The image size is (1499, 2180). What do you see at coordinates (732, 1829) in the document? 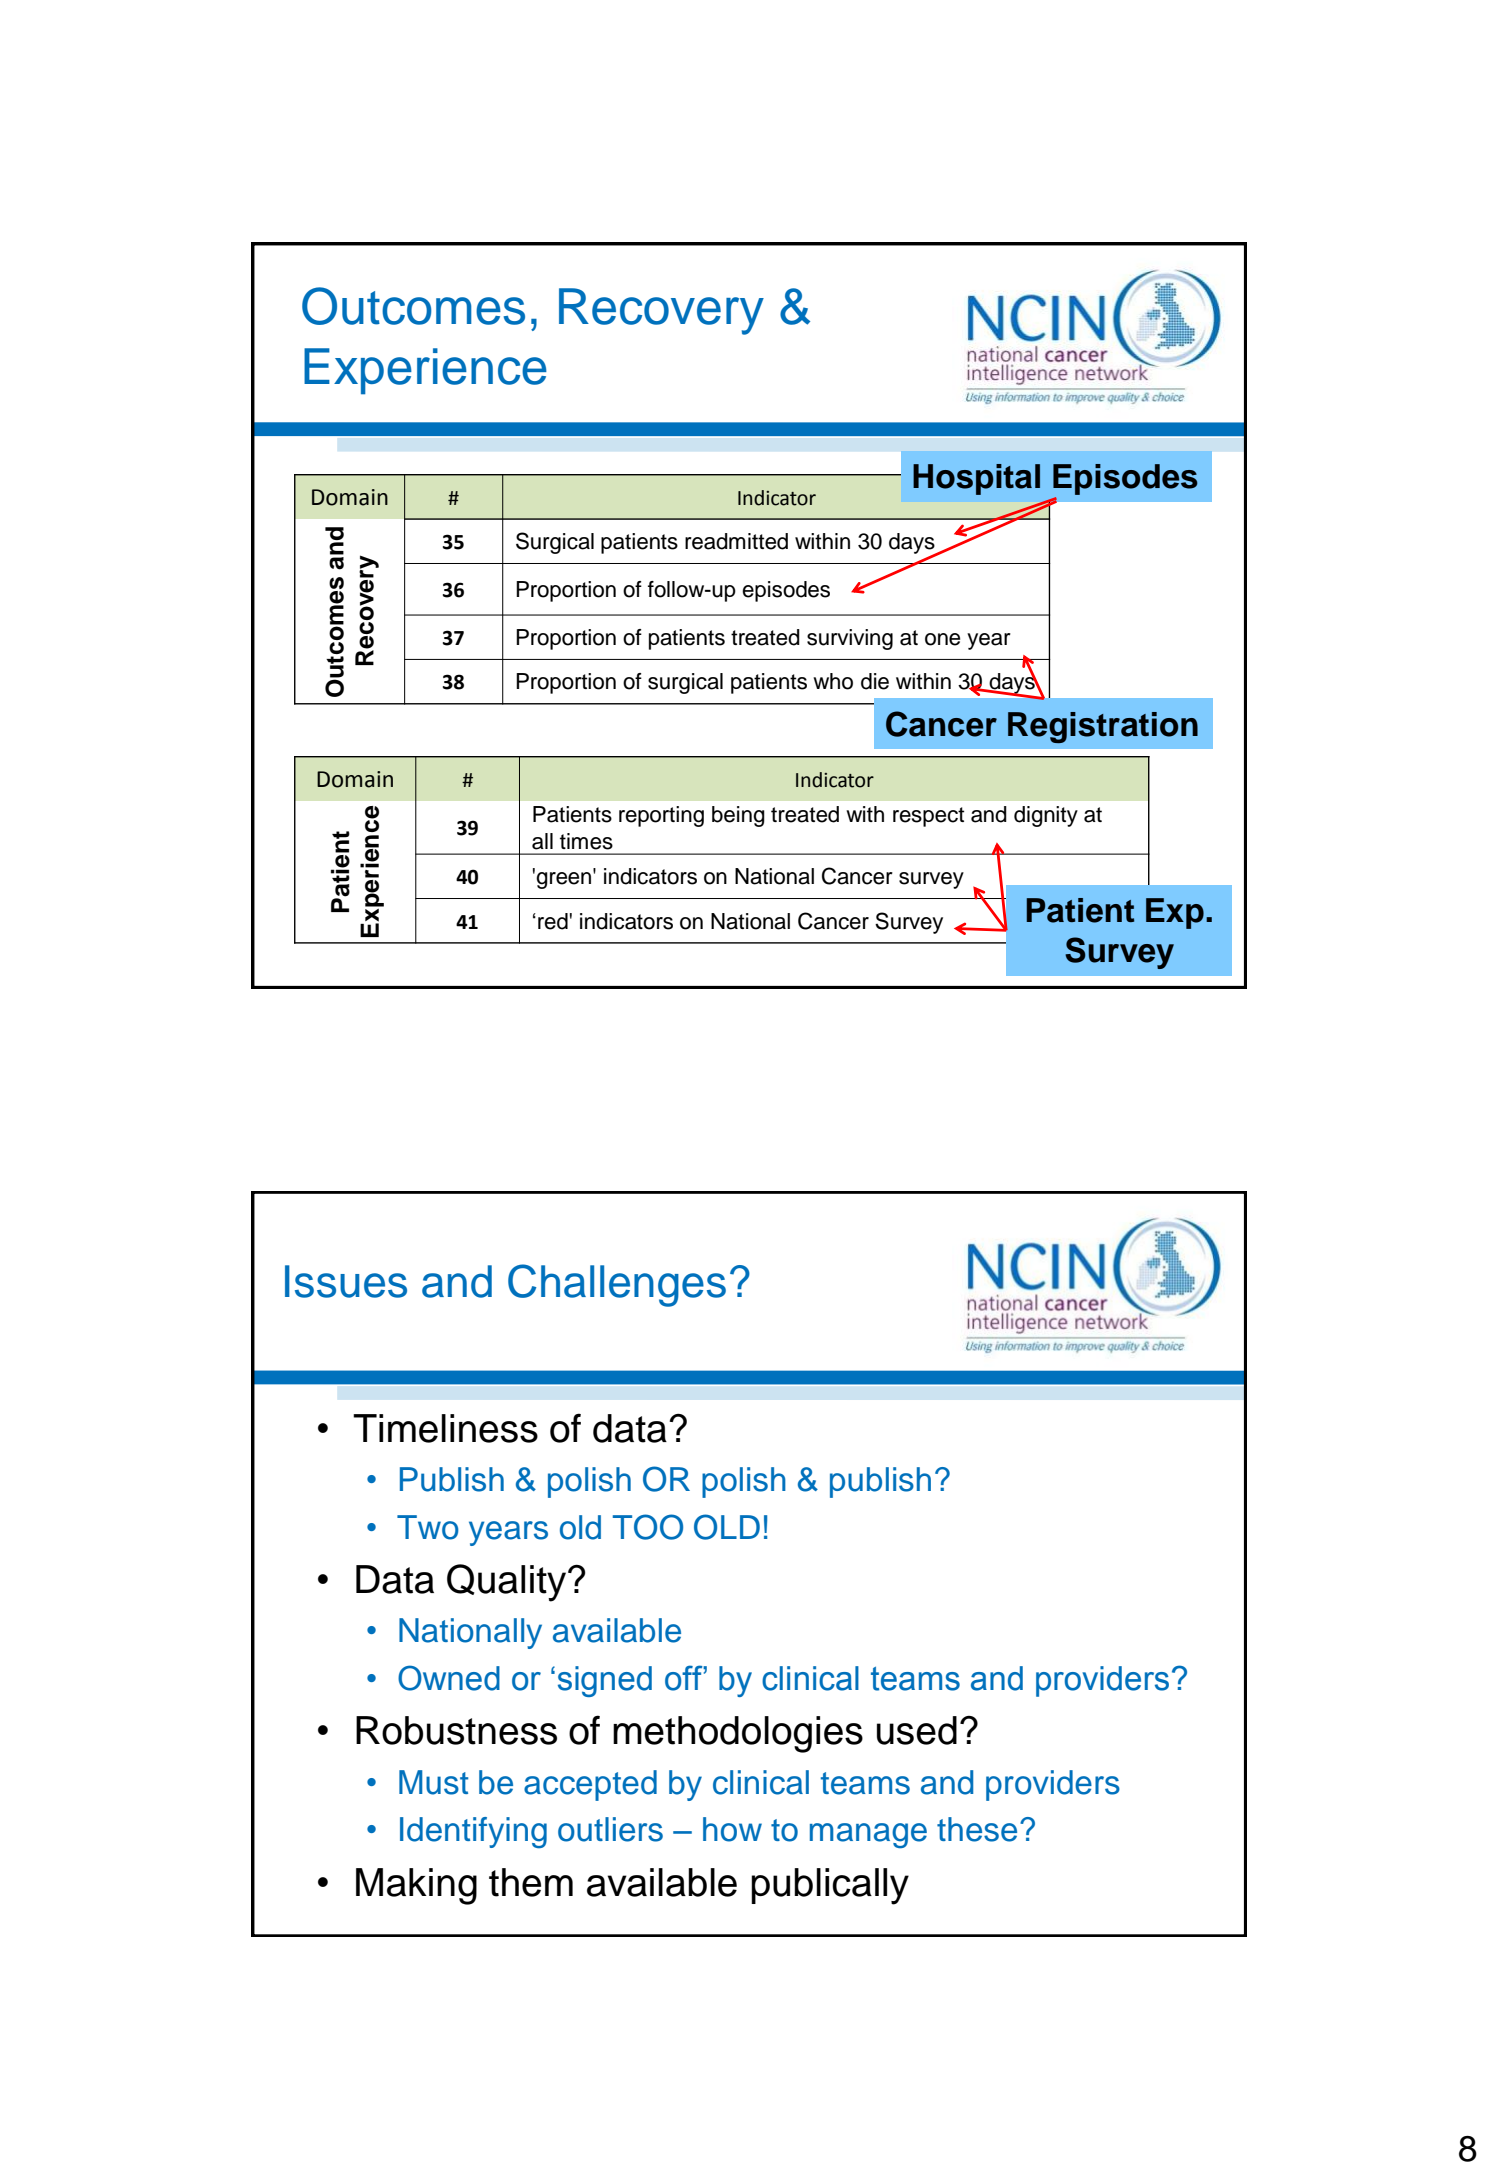
I see `how` at bounding box center [732, 1829].
